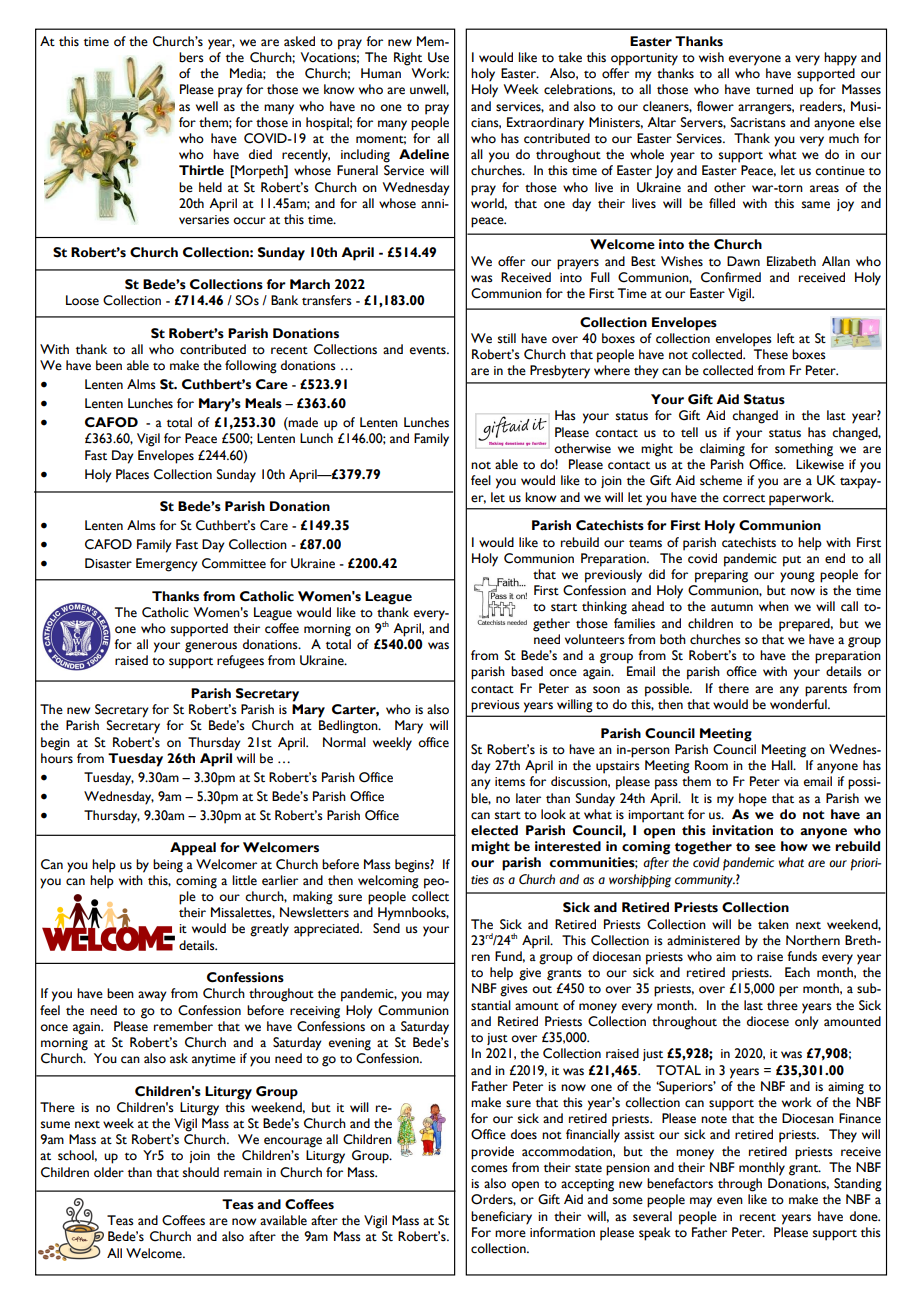  What do you see at coordinates (438, 57) in the screenshot?
I see `Use` at bounding box center [438, 57].
